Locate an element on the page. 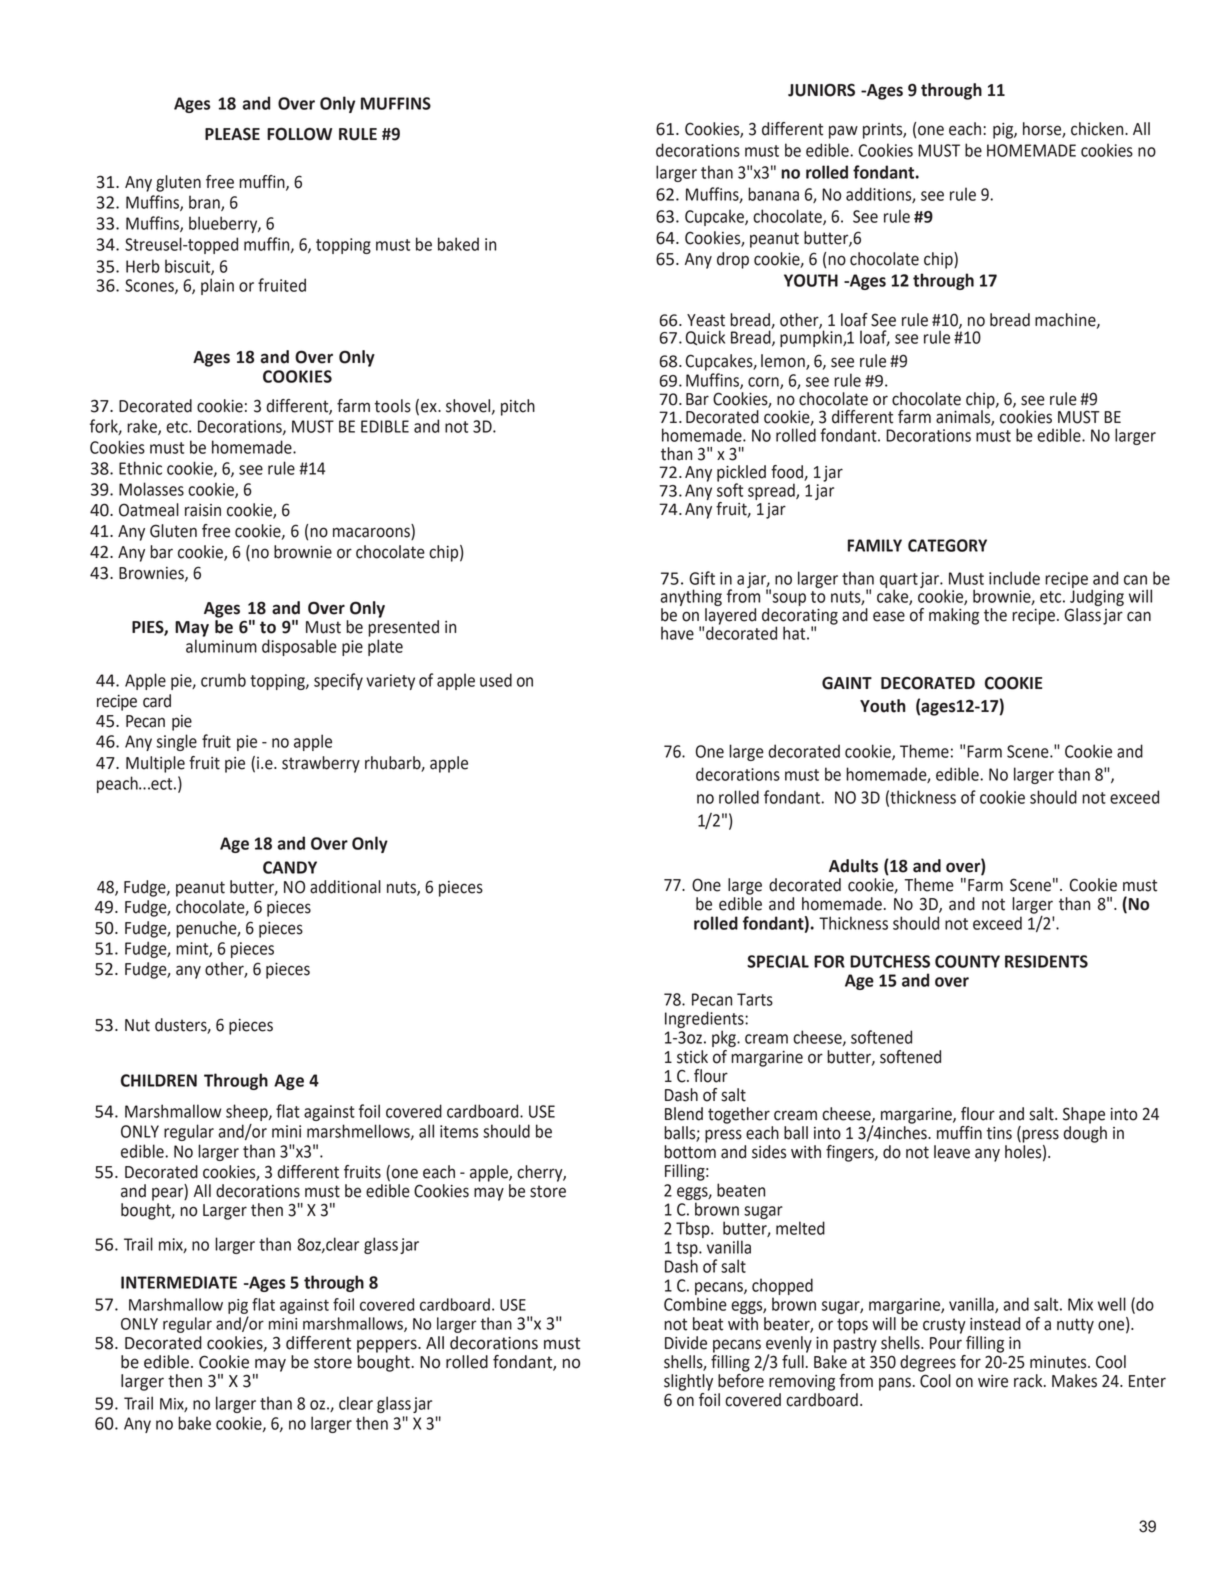 Image resolution: width=1229 pixels, height=1590 pixels. include is located at coordinates (1014, 578).
